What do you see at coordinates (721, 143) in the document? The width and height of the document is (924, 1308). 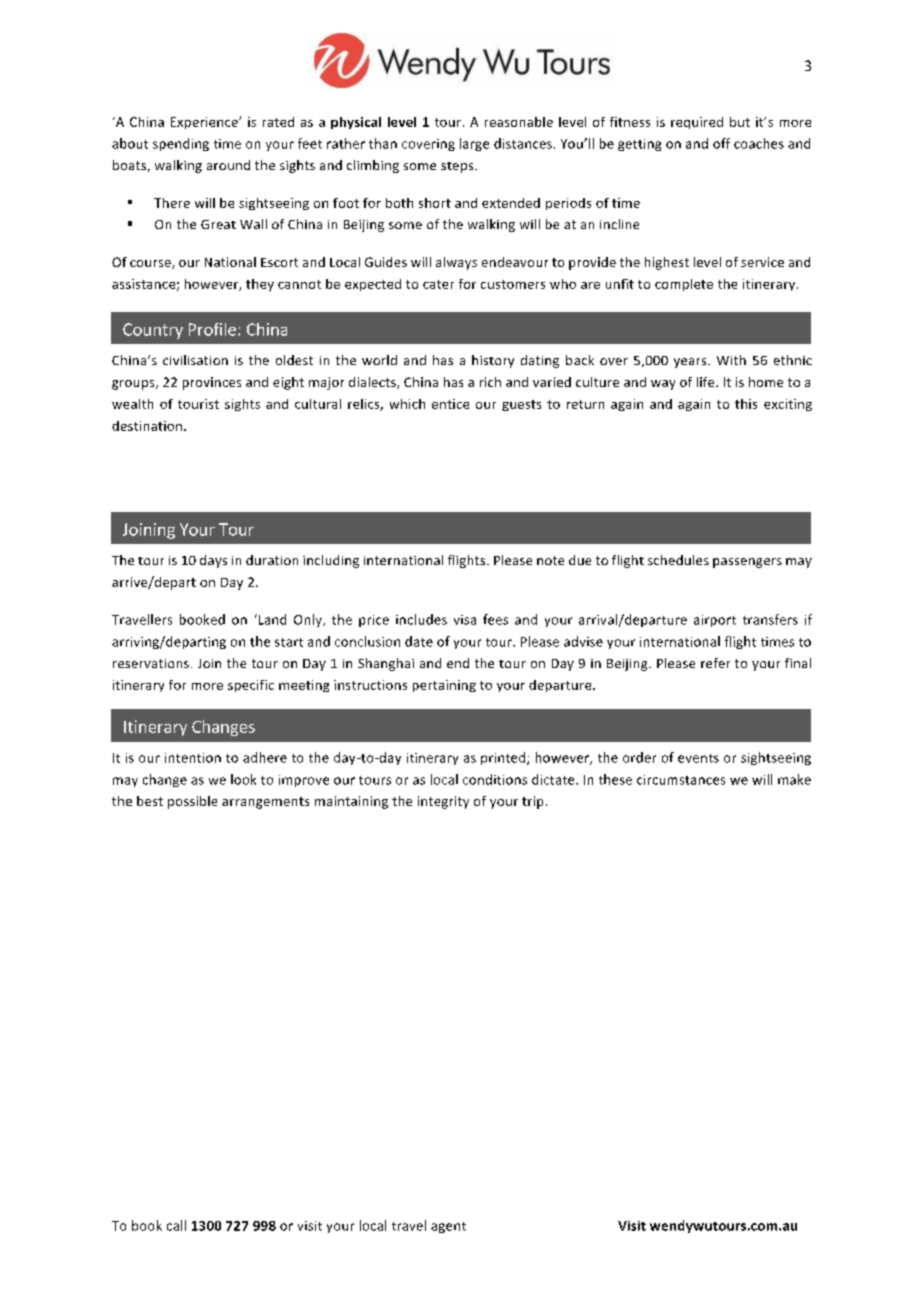 I see `off` at bounding box center [721, 143].
